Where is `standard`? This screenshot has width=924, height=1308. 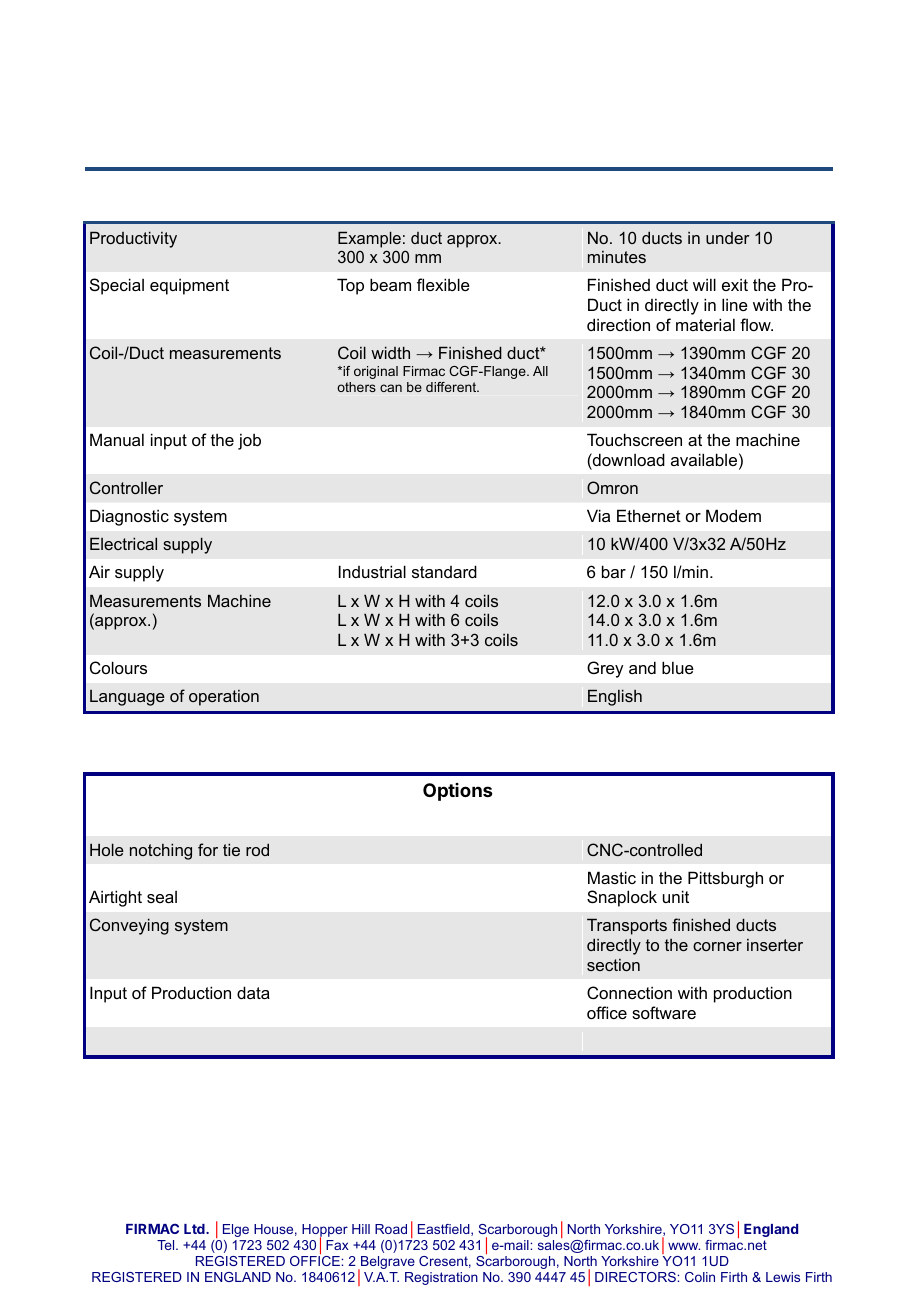
standard is located at coordinates (444, 571).
